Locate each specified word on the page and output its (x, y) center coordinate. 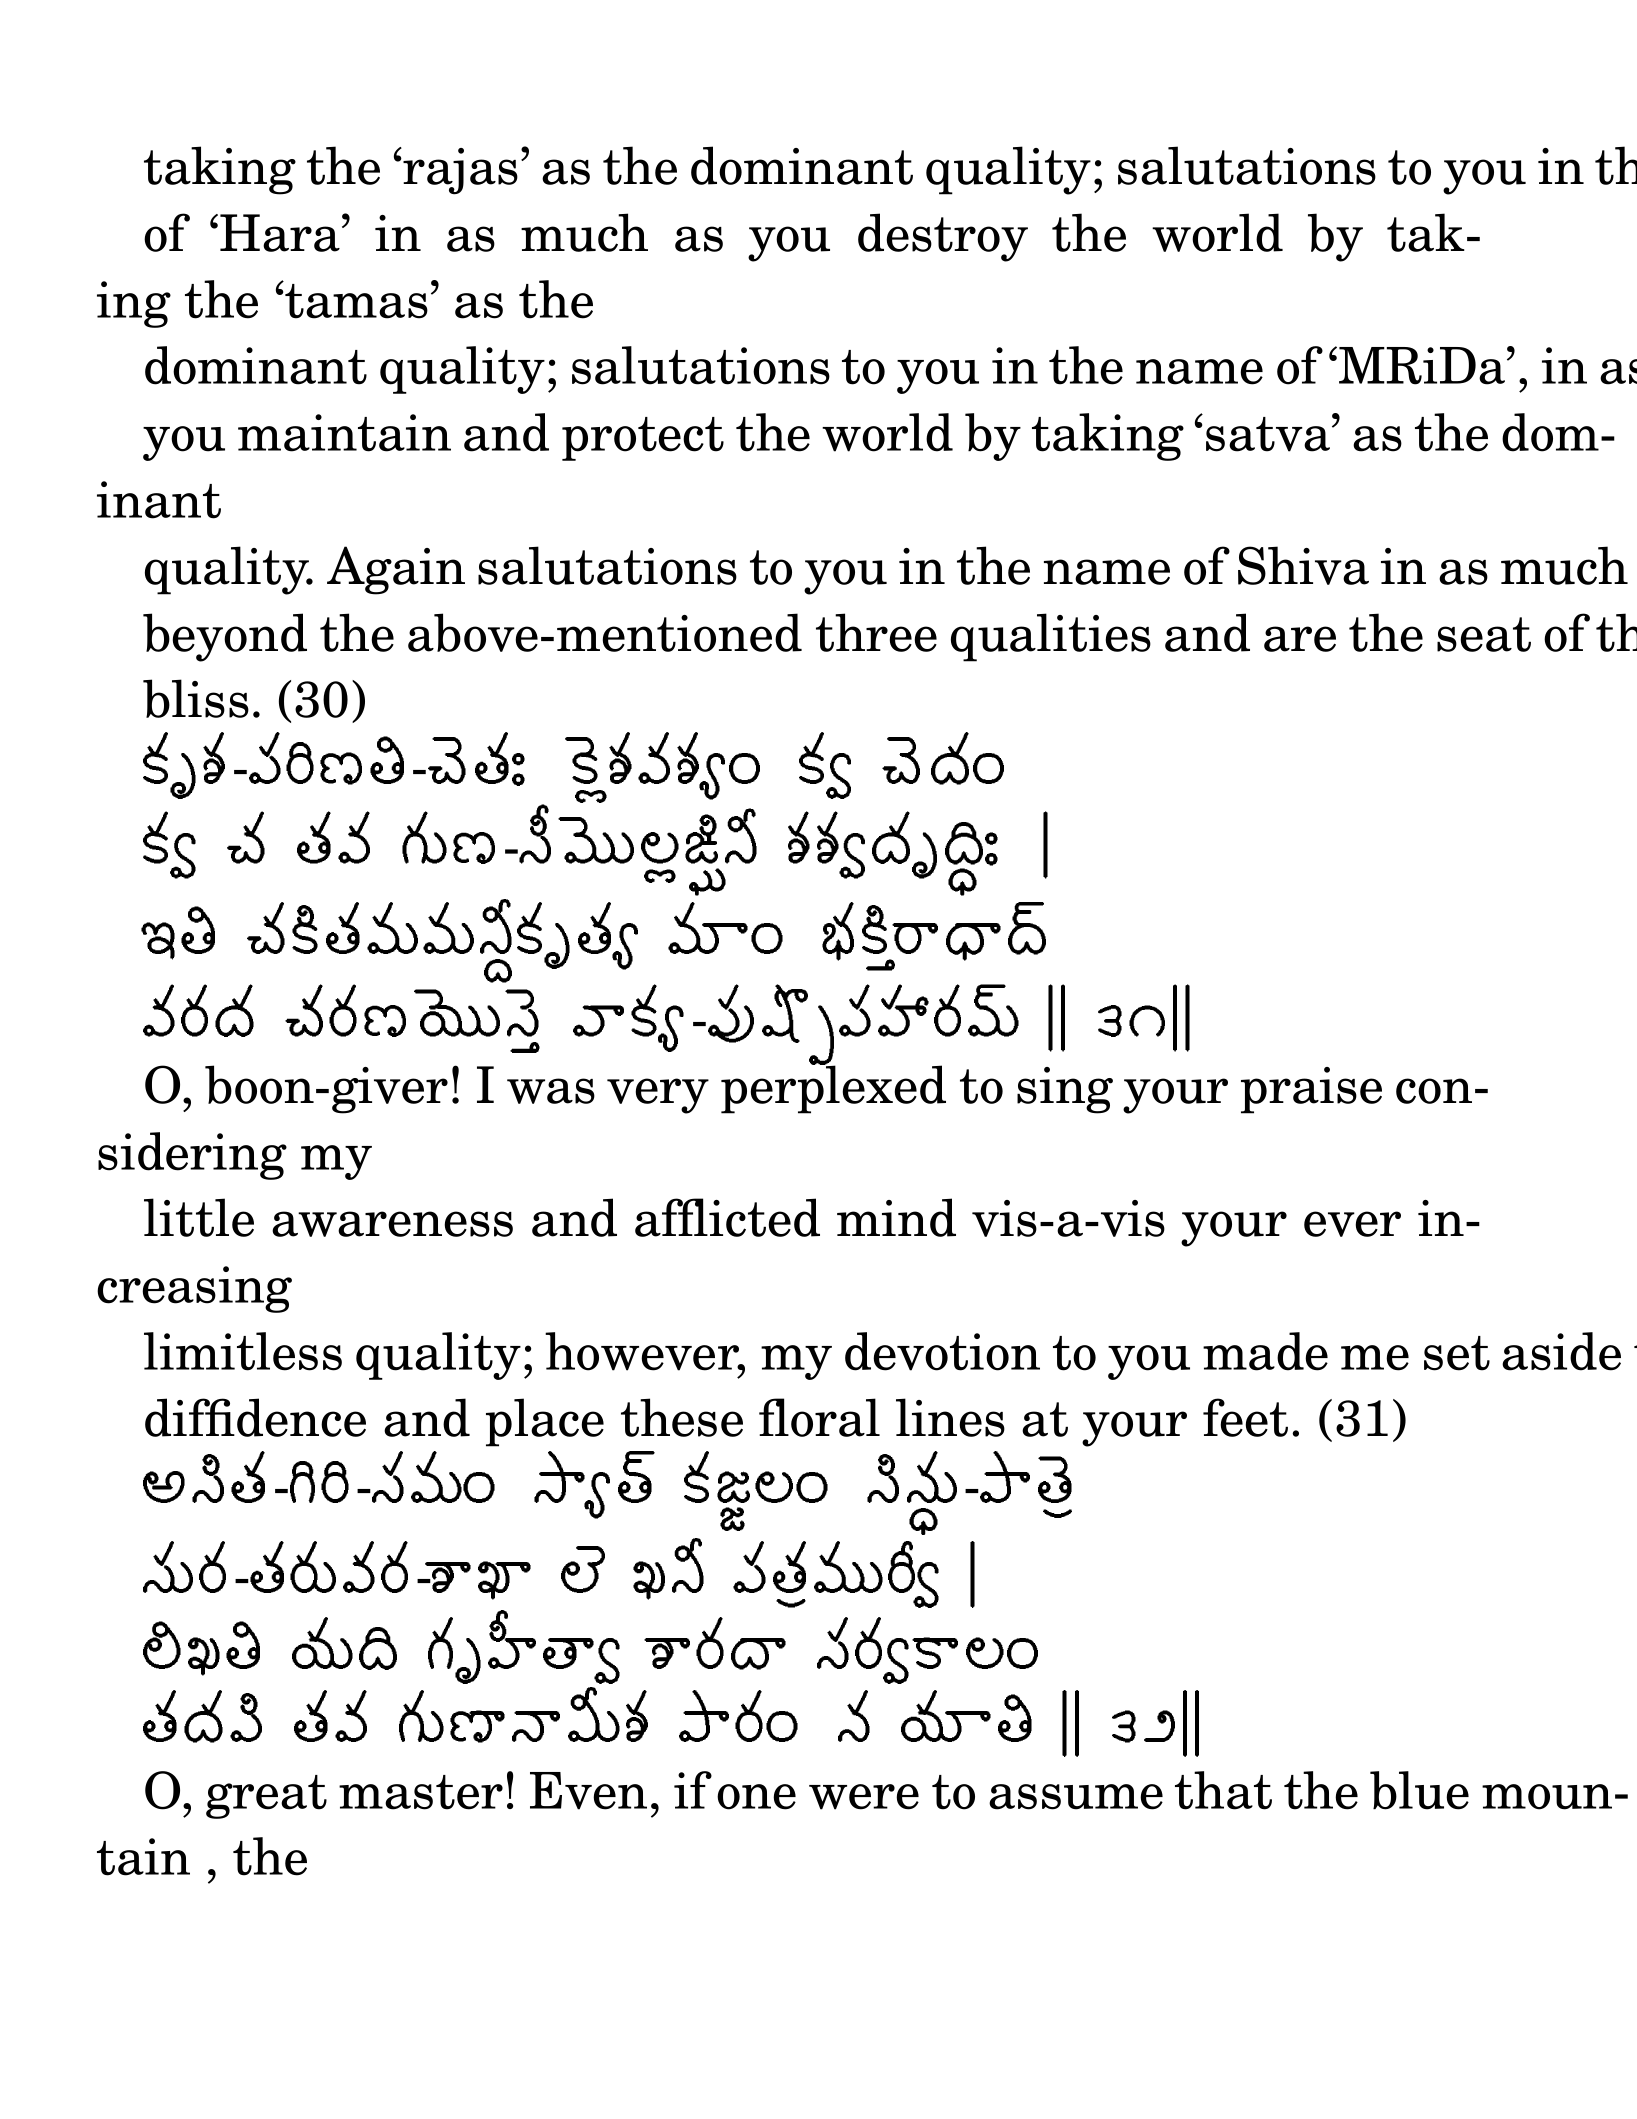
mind (896, 1217)
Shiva (1303, 565)
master (421, 1792)
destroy (943, 237)
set (1457, 1353)
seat (1484, 634)
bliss (196, 698)
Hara (280, 233)
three (876, 632)
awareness (392, 1224)
